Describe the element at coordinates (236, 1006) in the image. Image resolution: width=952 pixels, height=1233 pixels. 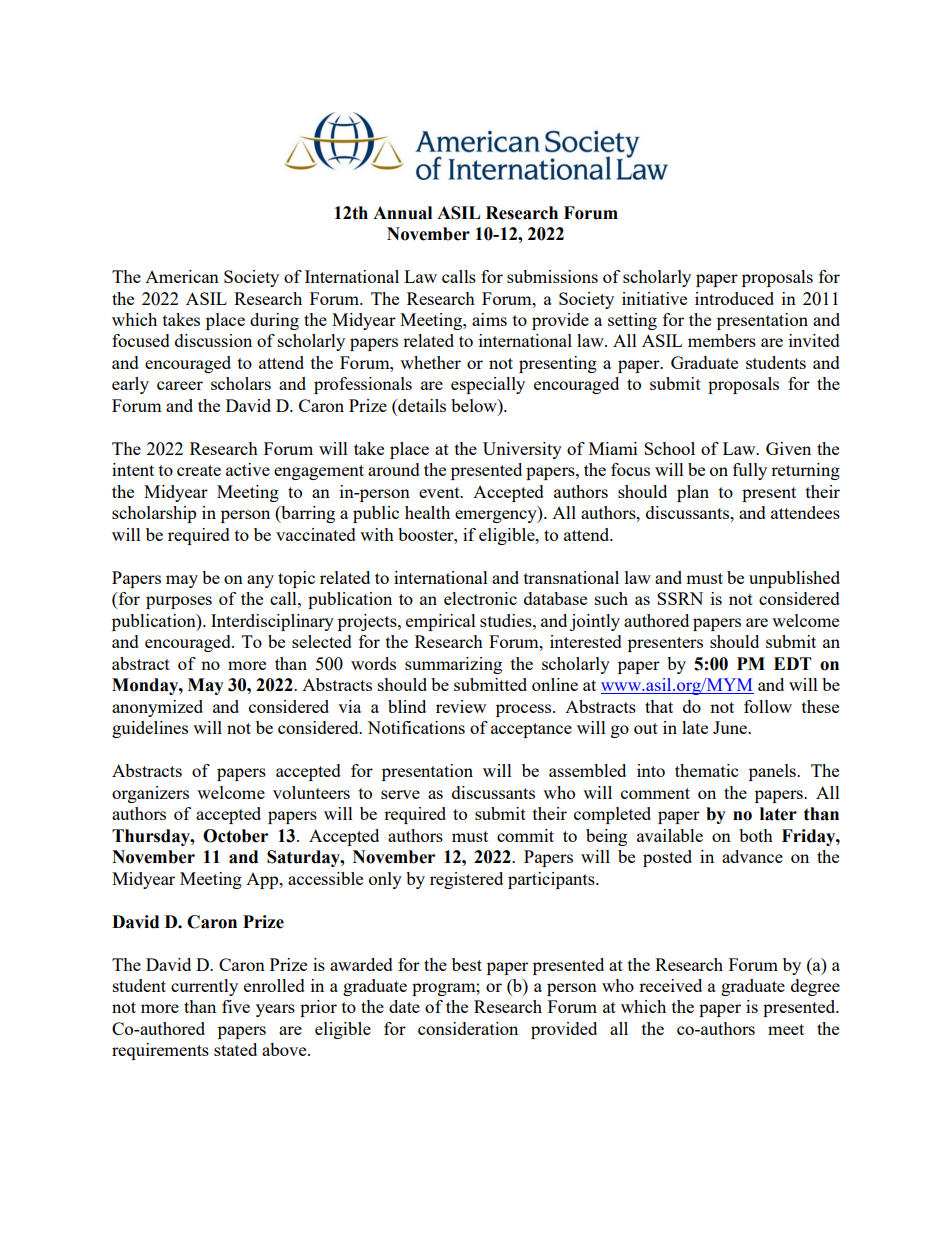
I see `five` at that location.
